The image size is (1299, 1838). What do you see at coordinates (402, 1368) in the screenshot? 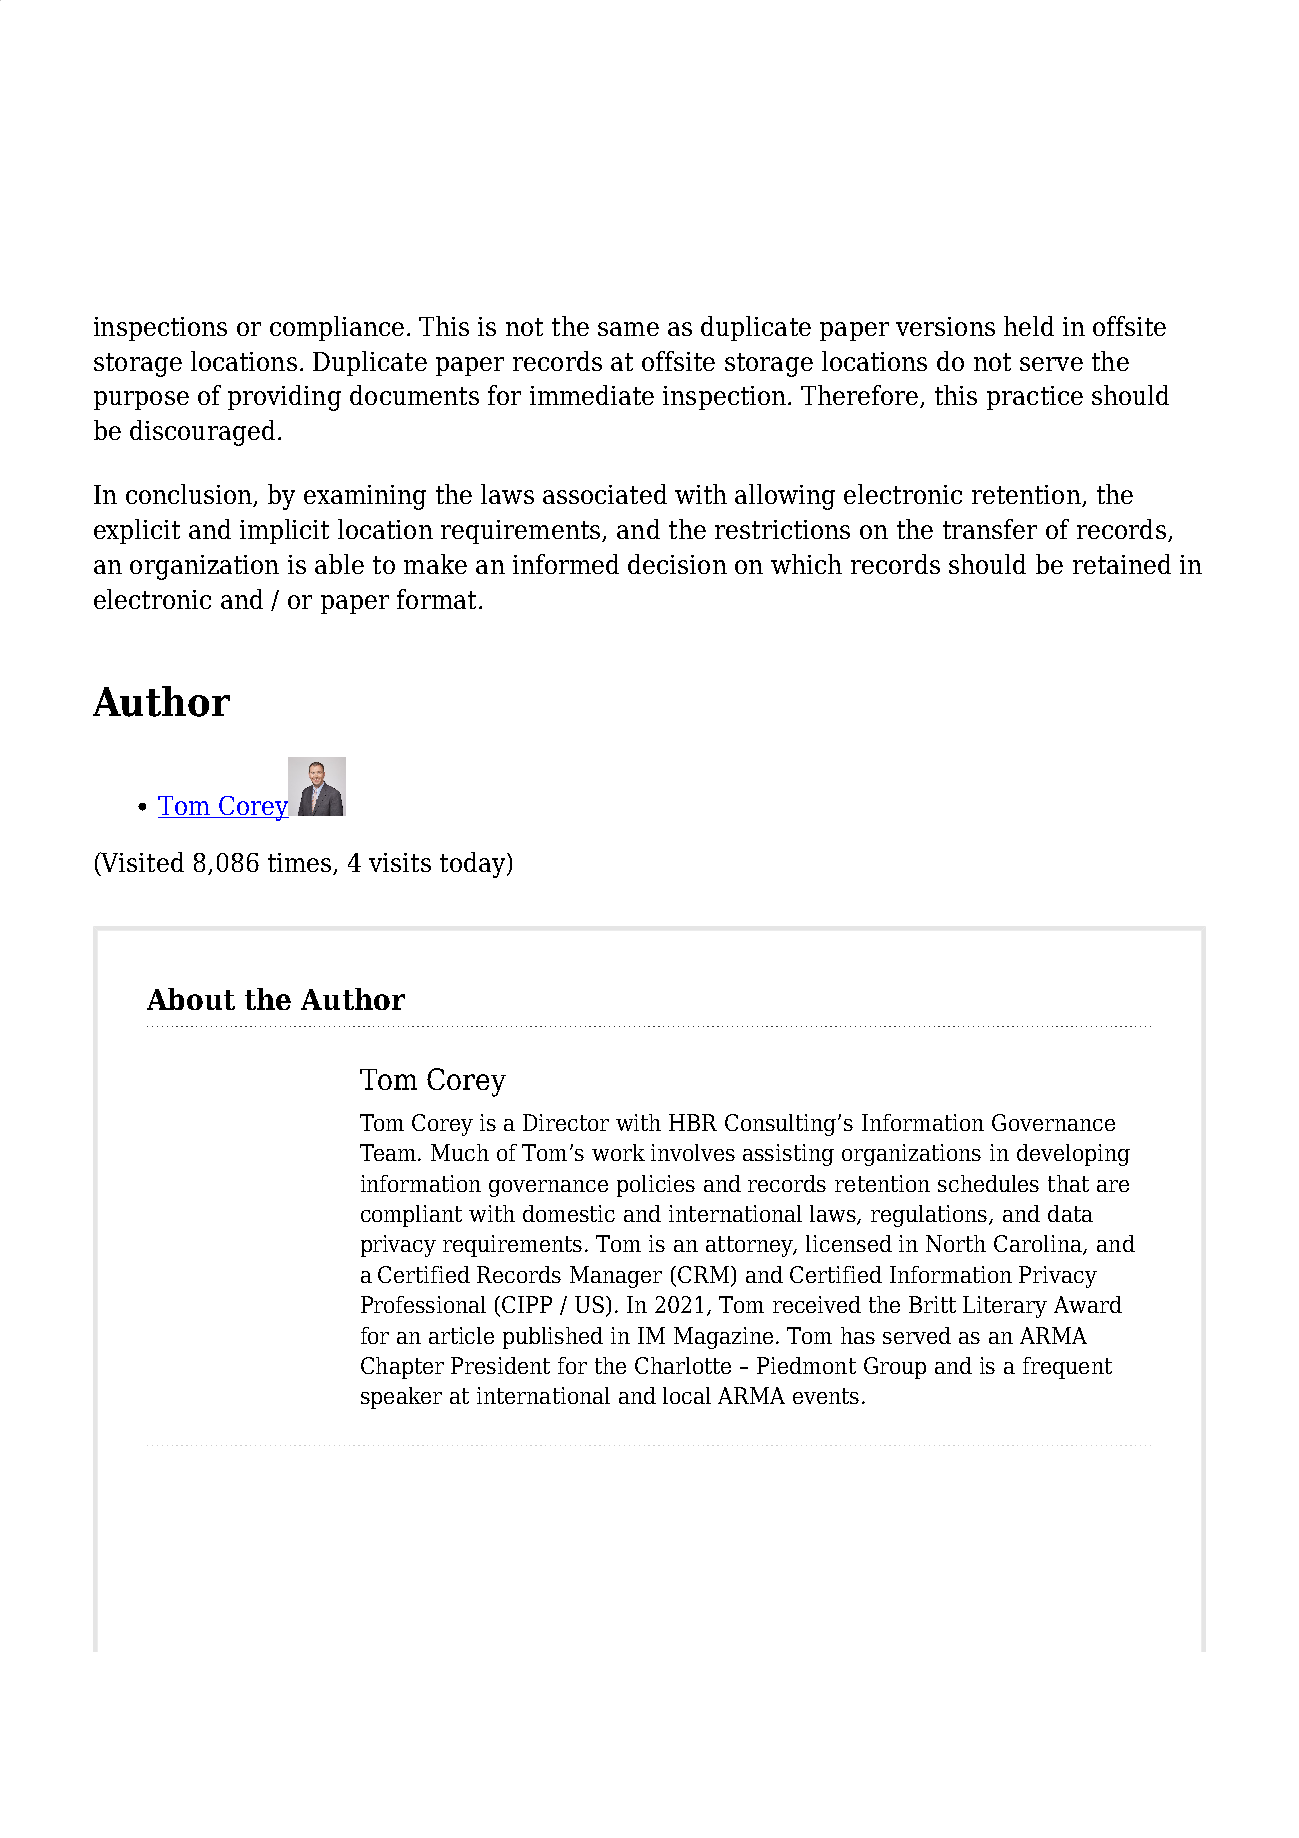
I see `Chapter` at bounding box center [402, 1368].
